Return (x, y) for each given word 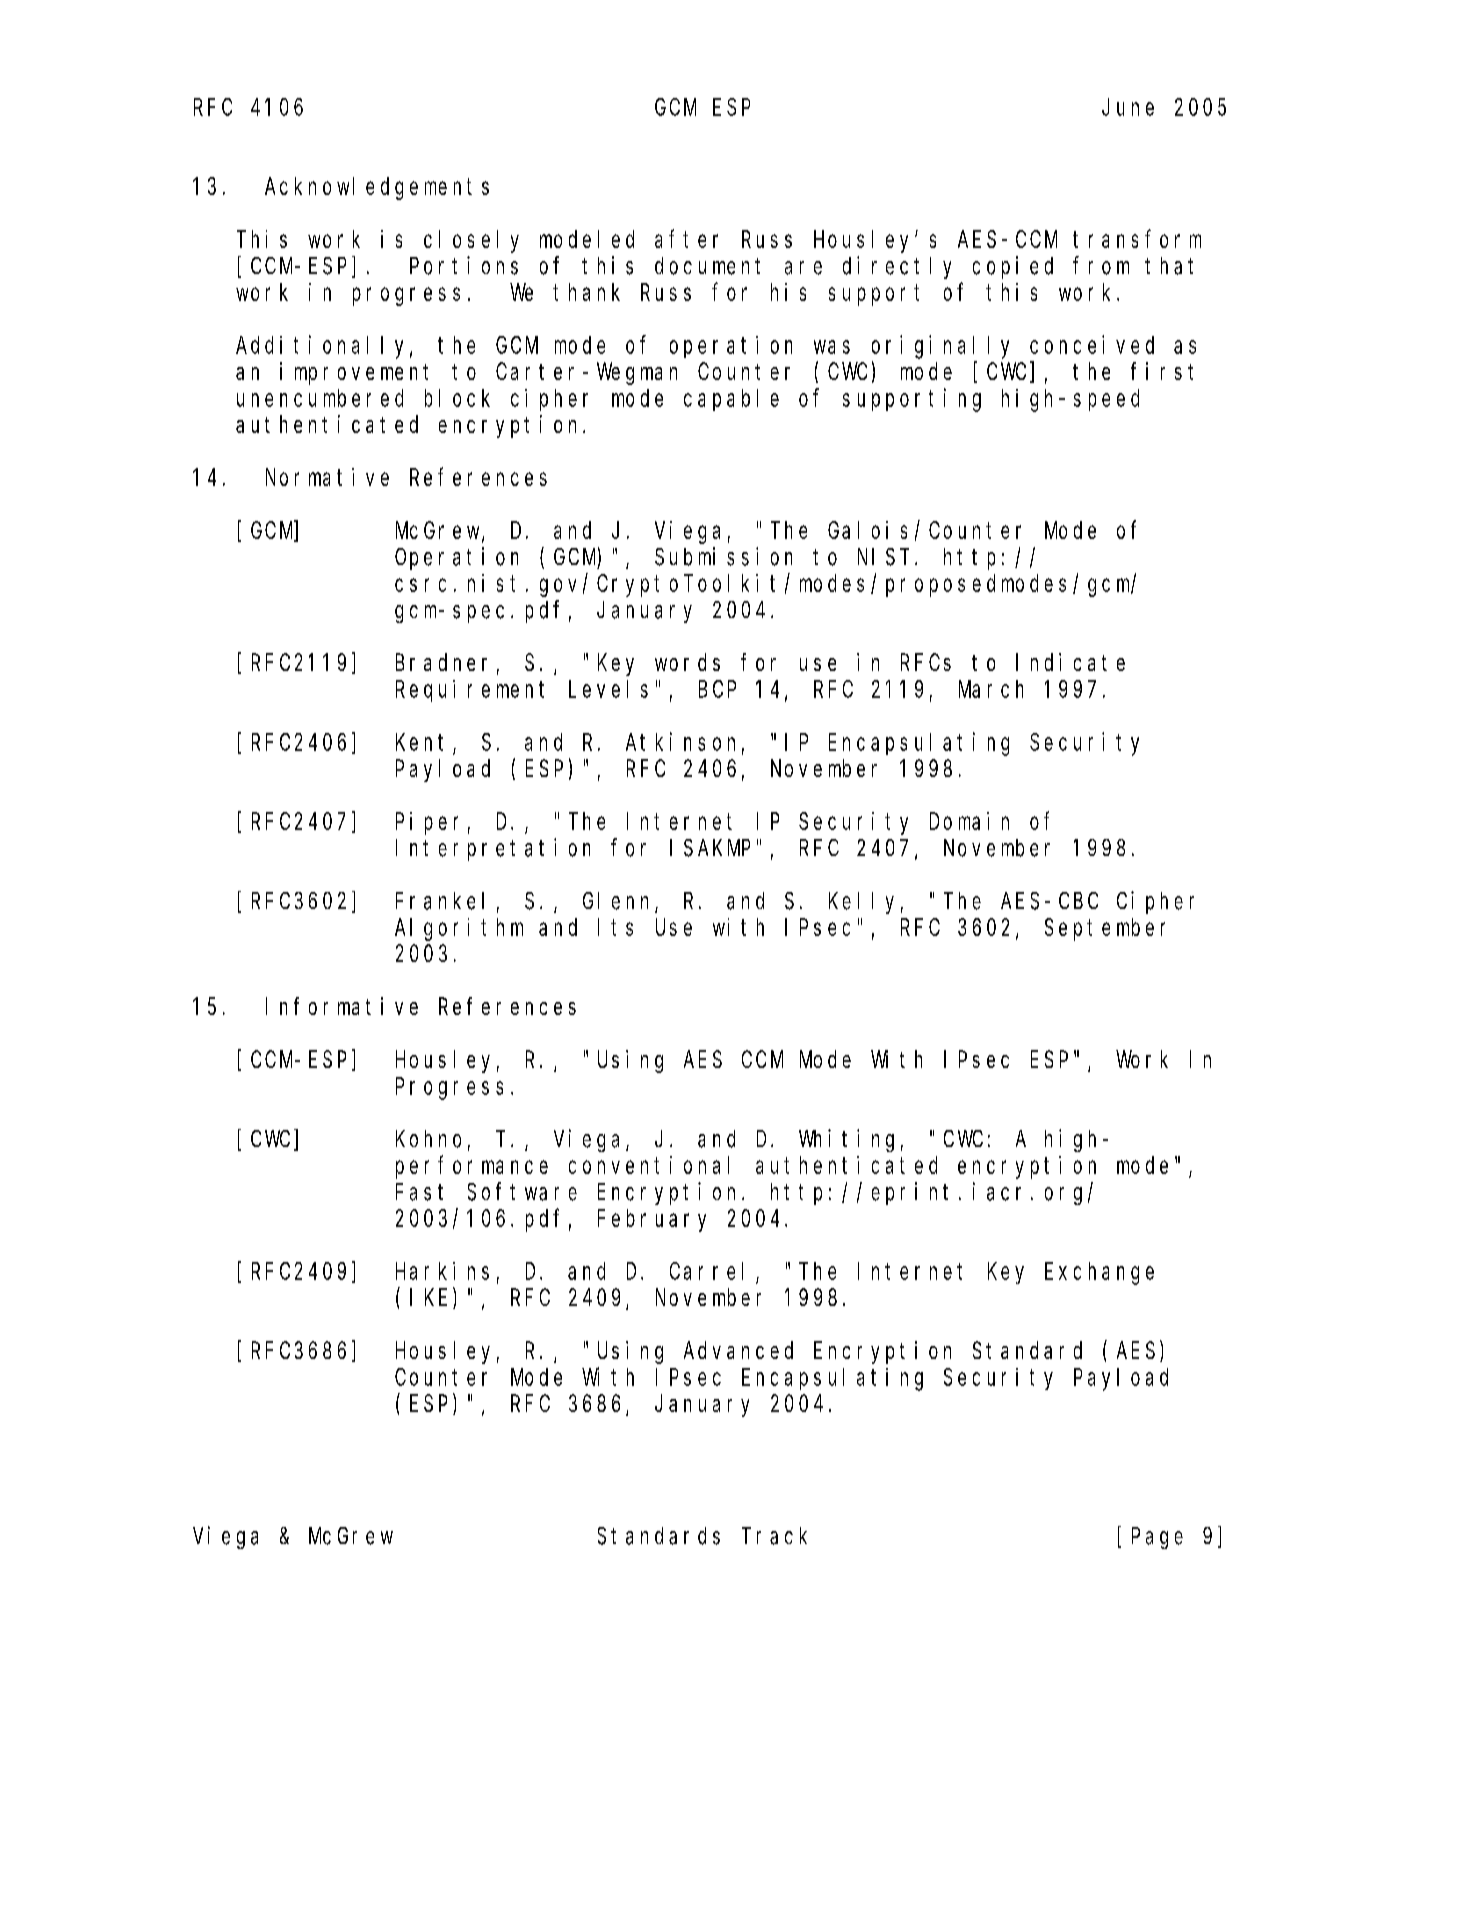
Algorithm (459, 929)
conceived (1092, 344)
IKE (428, 1298)
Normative (327, 477)
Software (522, 1192)
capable (731, 400)
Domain (969, 821)
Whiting (846, 1140)
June (1128, 107)
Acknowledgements (377, 188)
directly (897, 267)
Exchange (1099, 1273)
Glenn (619, 902)
